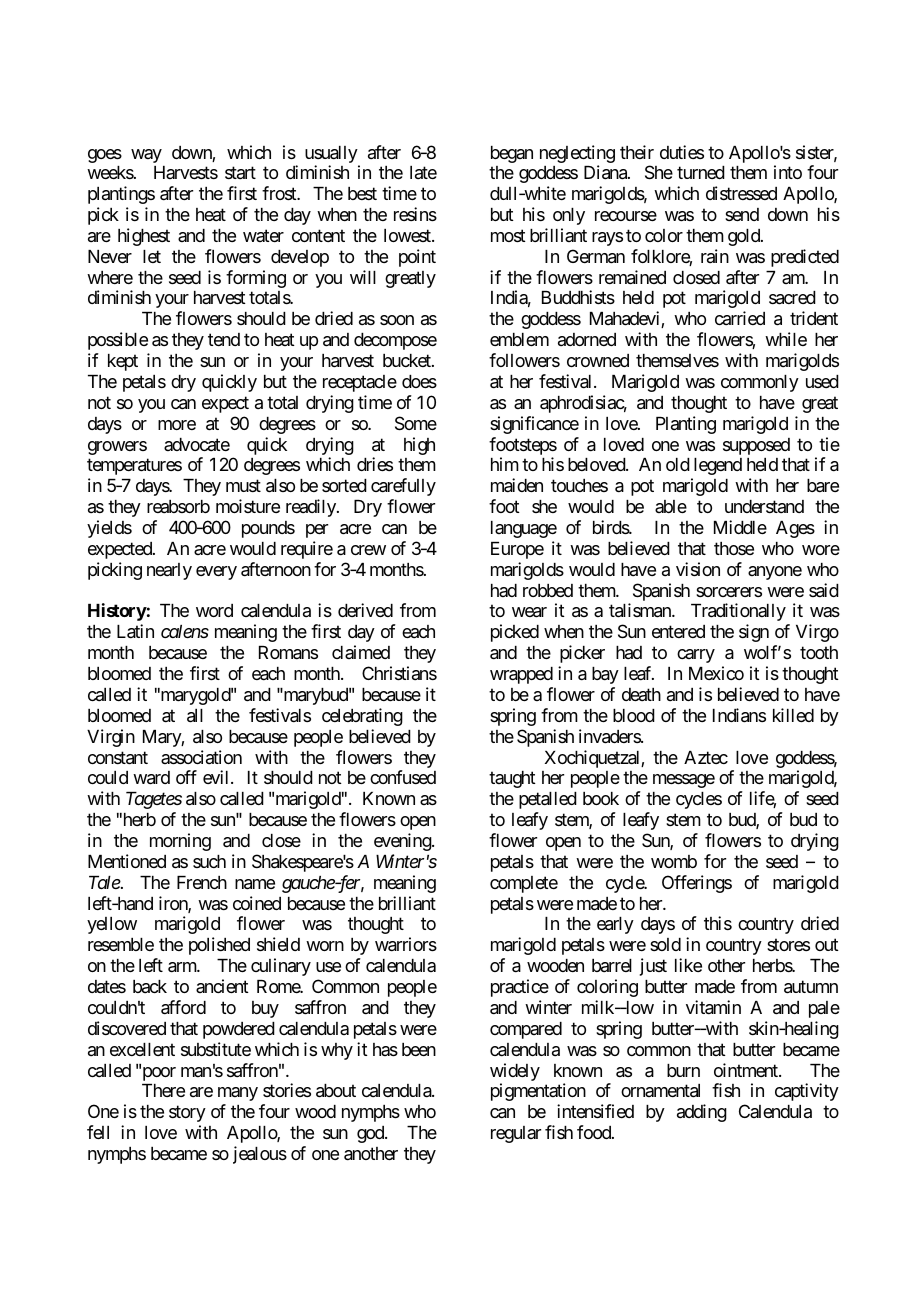 The width and height of the document is (924, 1308). I want to click on Some, so click(416, 423).
